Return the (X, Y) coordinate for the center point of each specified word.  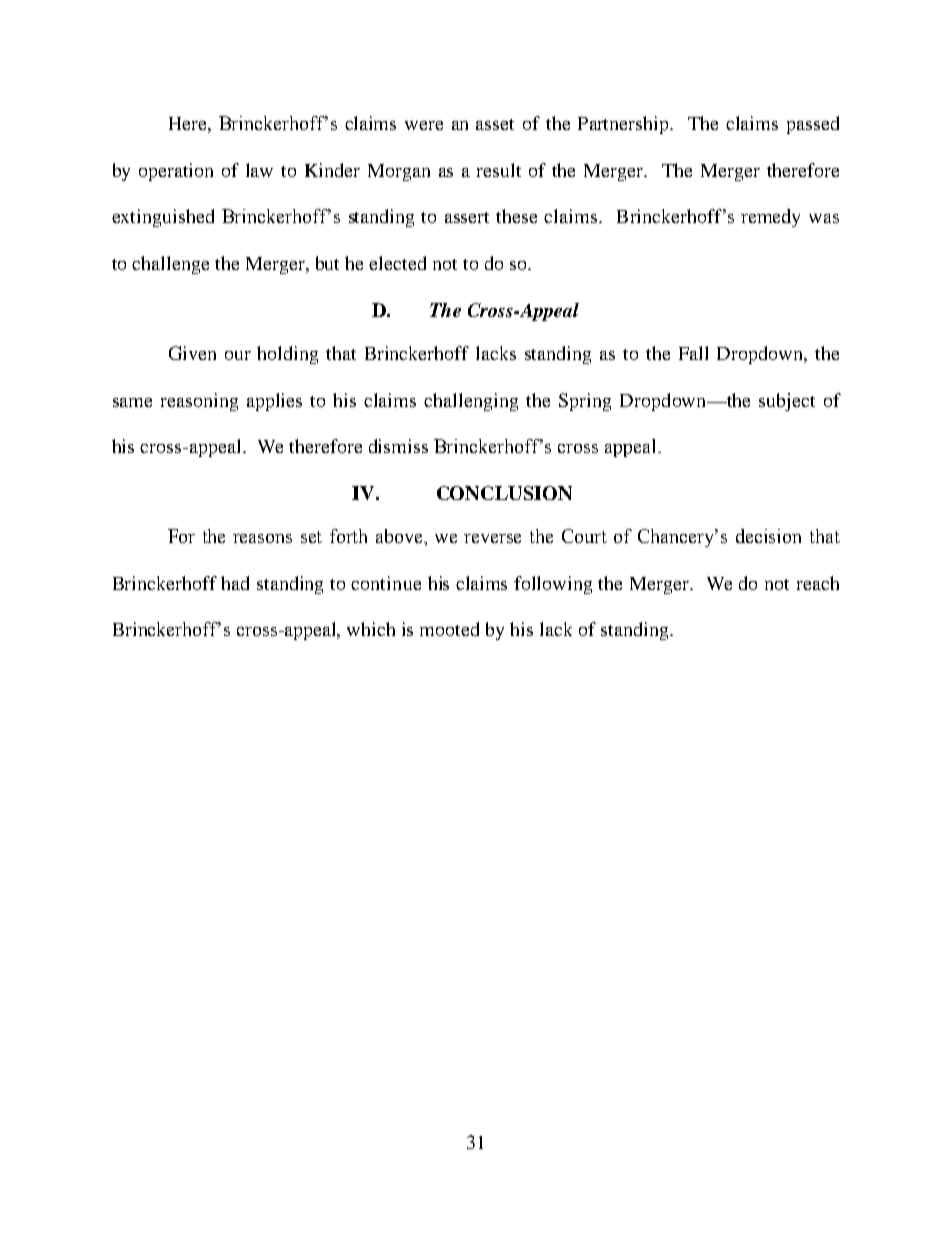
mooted (449, 629)
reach (818, 583)
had (235, 583)
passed (813, 125)
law (259, 170)
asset (495, 124)
